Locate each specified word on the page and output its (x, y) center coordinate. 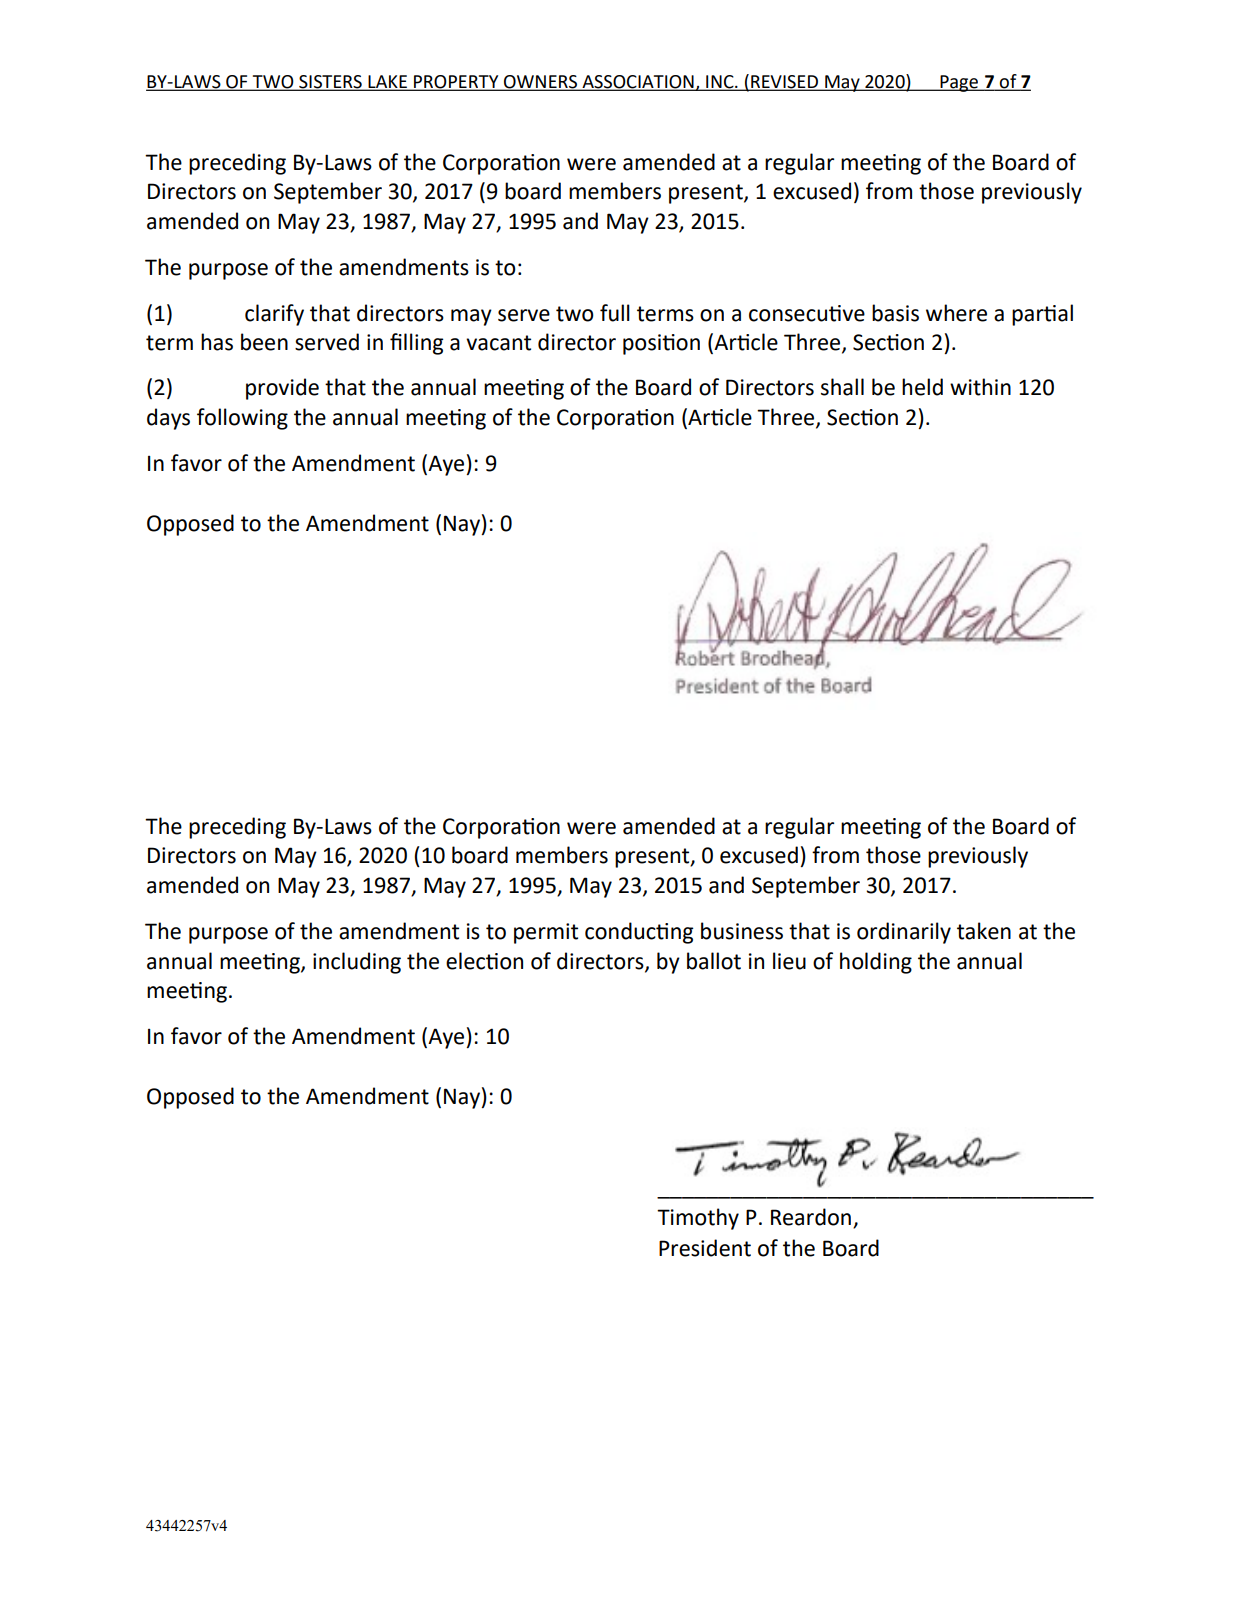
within (980, 387)
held (922, 387)
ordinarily (904, 933)
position (661, 344)
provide (282, 389)
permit (546, 933)
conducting (639, 933)
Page (959, 83)
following (242, 419)
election (484, 961)
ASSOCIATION (638, 83)
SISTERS (330, 83)
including (357, 963)
